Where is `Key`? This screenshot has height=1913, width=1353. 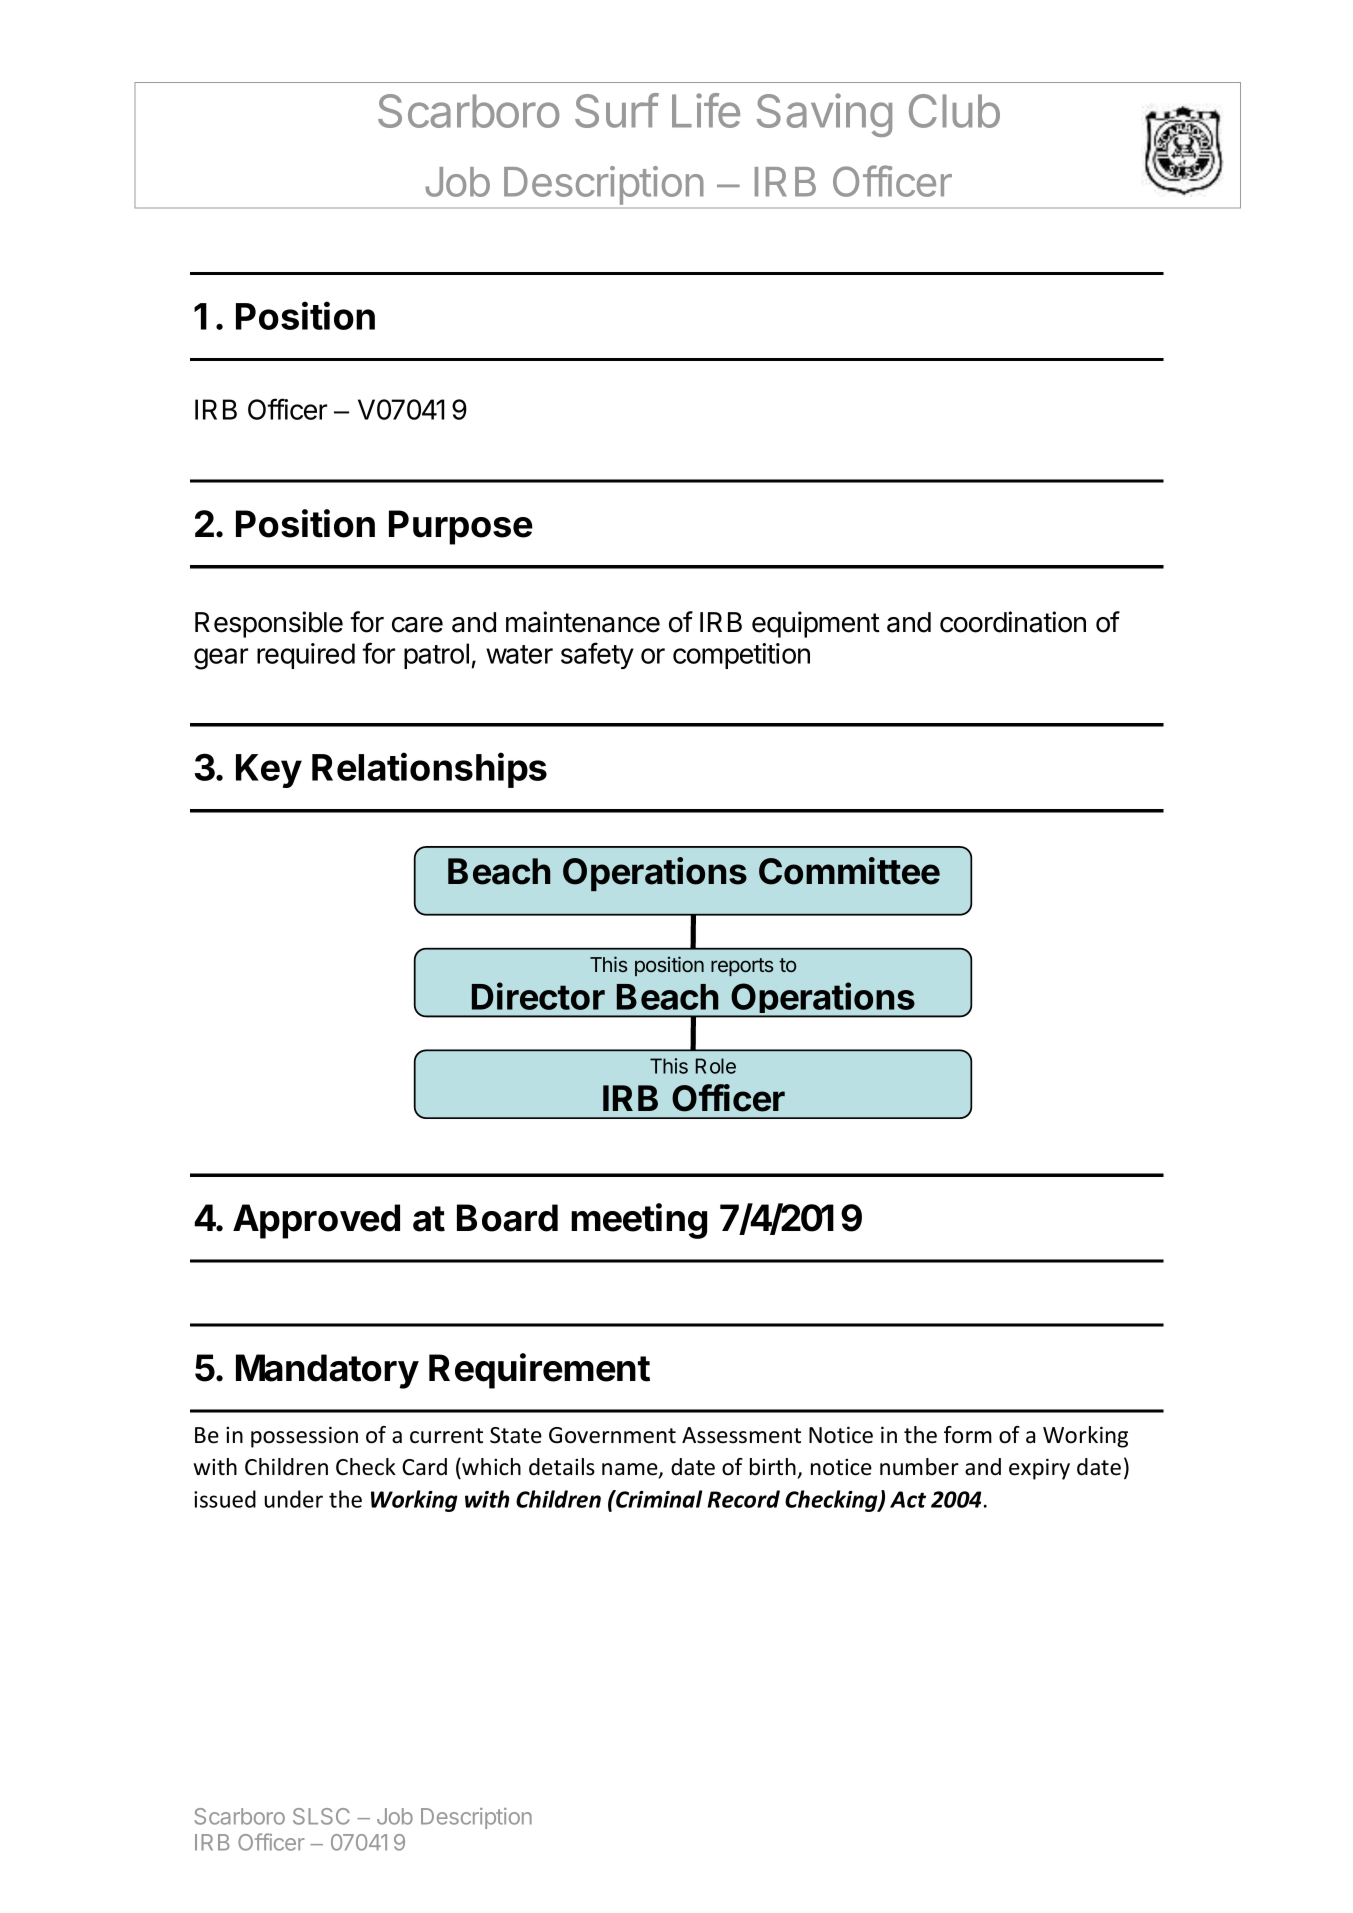
Key is located at coordinates (269, 771).
